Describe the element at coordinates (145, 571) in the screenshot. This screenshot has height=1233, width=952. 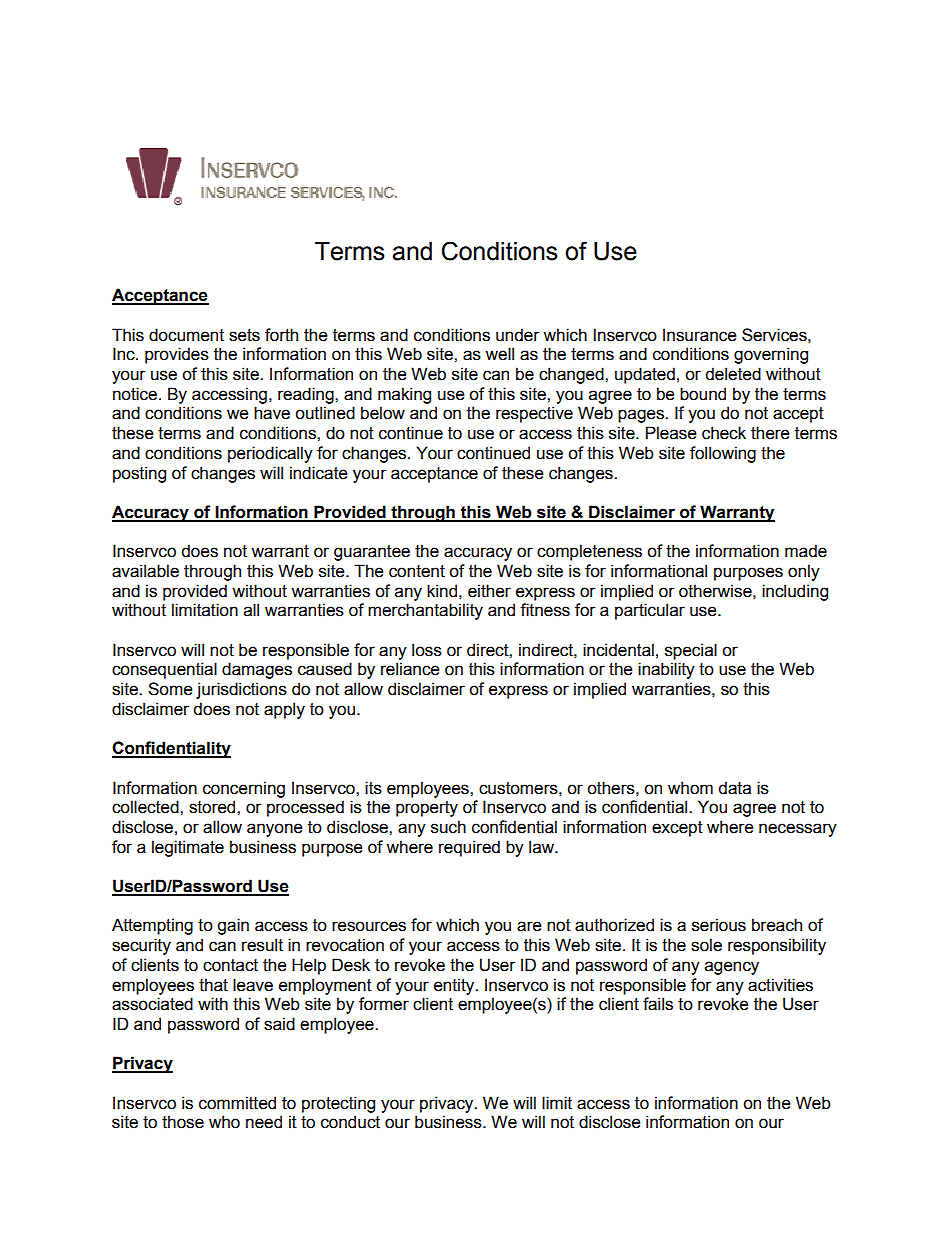
I see `available` at that location.
